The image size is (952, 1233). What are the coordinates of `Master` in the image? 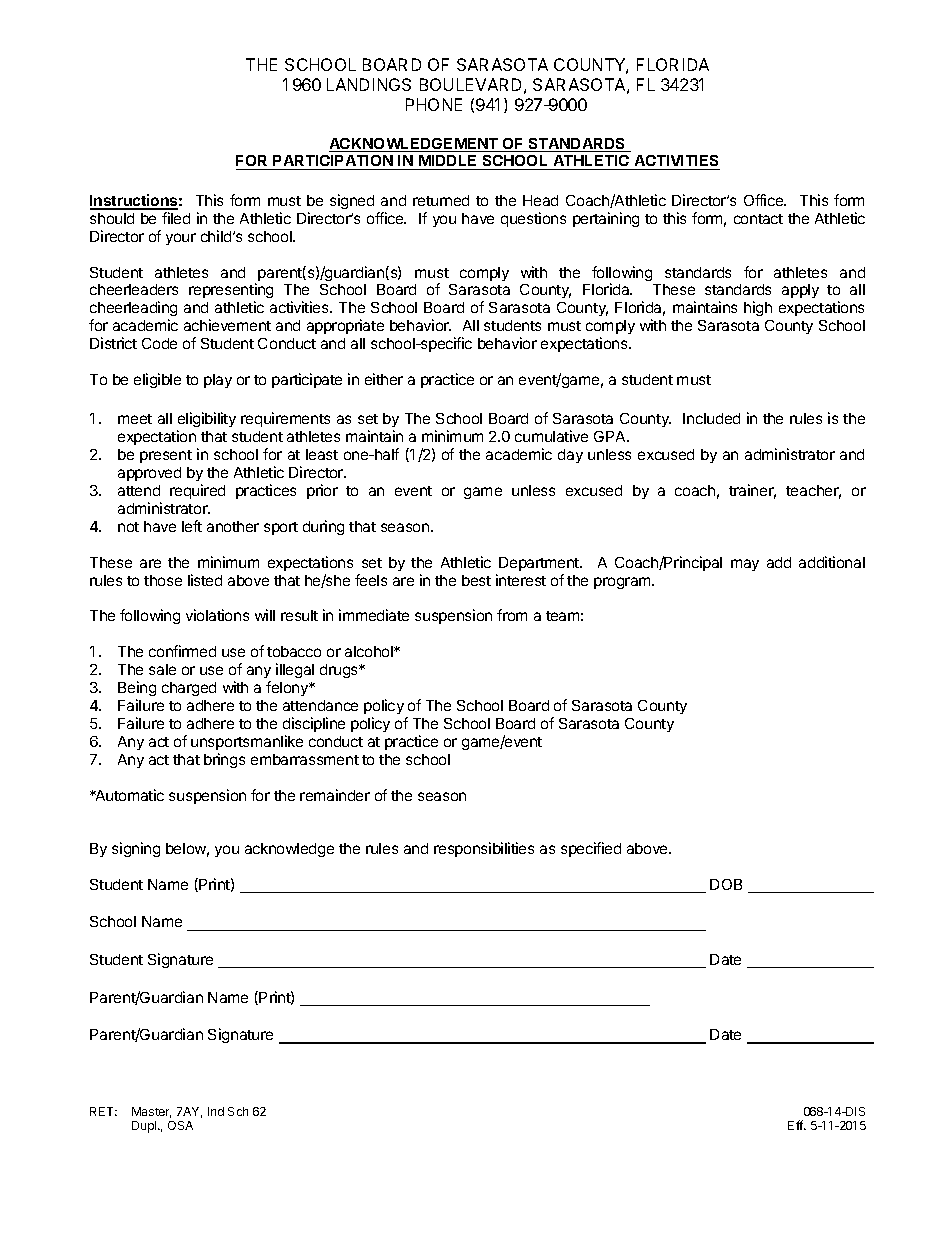 It's located at (151, 1112).
